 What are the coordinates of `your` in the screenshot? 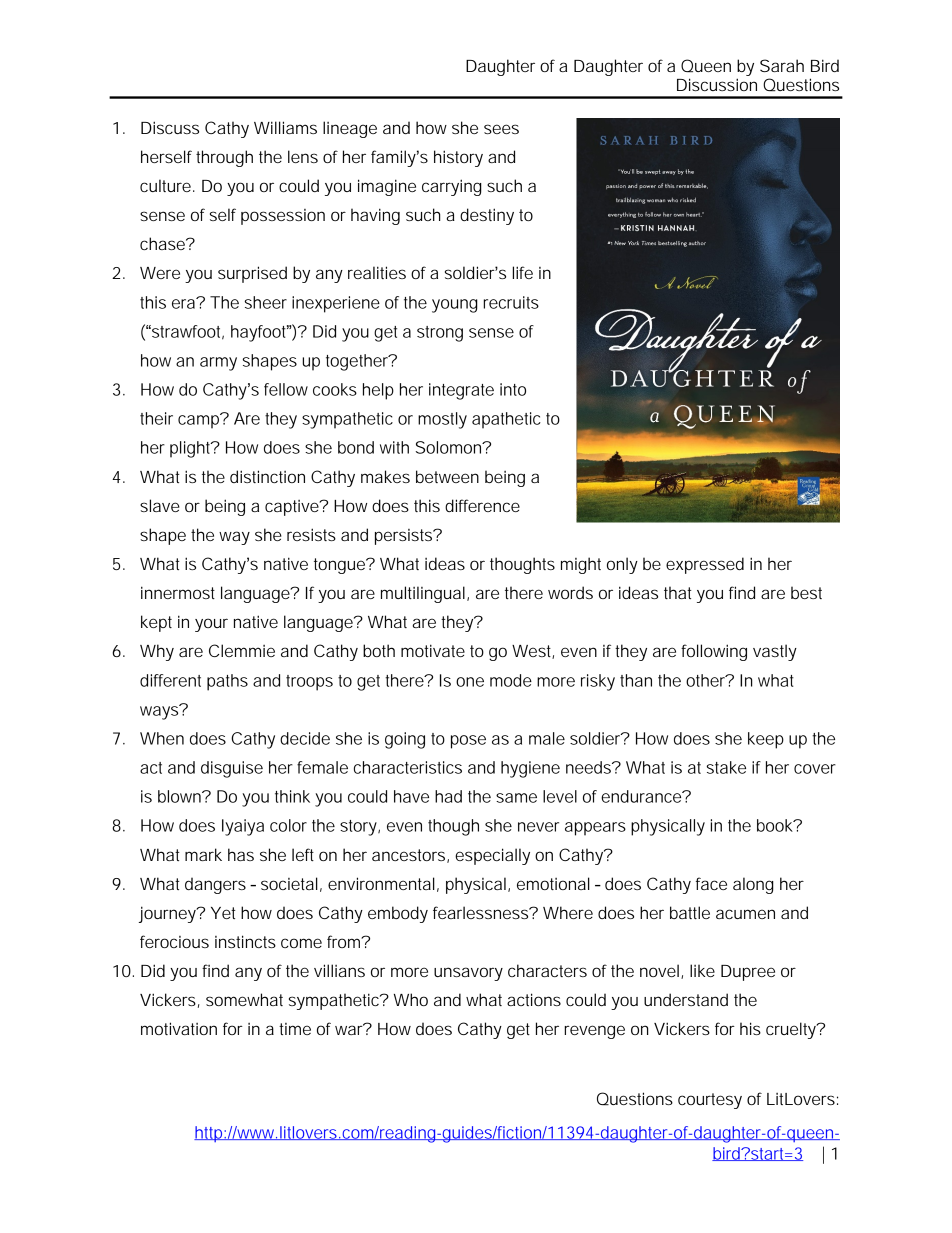 It's located at (211, 625).
